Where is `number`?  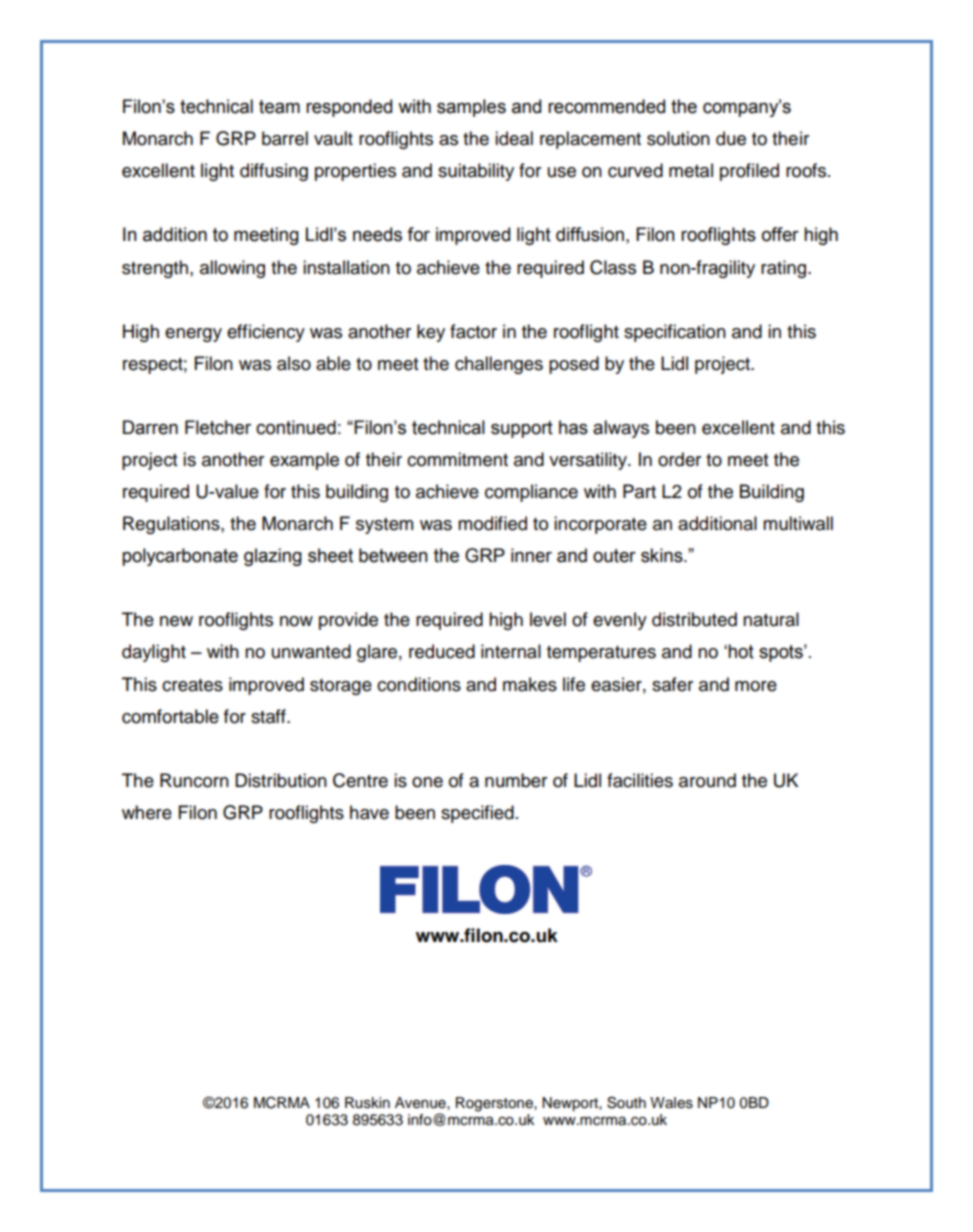
number is located at coordinates (516, 780).
